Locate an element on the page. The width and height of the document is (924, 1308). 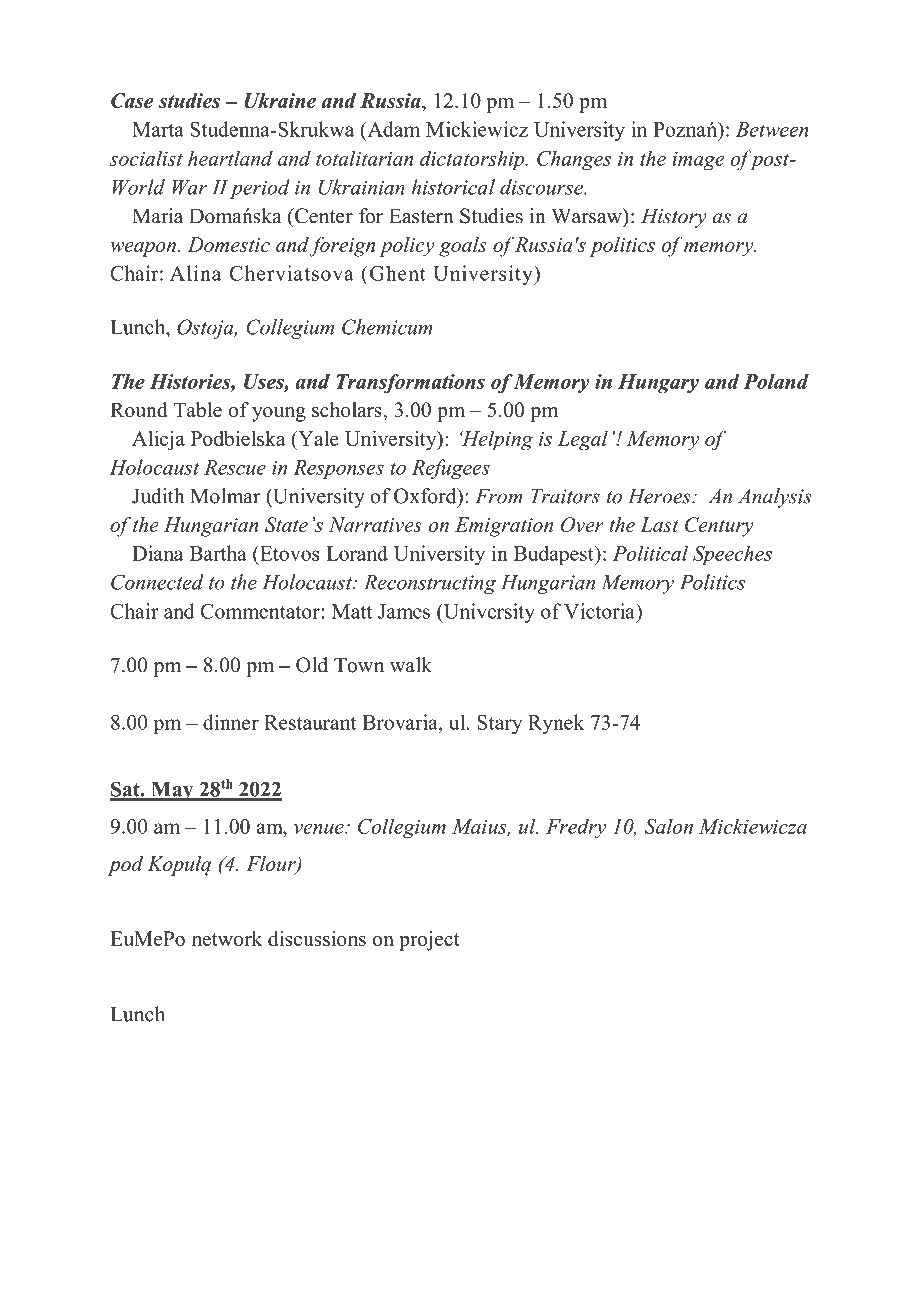
Oxford is located at coordinates (426, 496).
